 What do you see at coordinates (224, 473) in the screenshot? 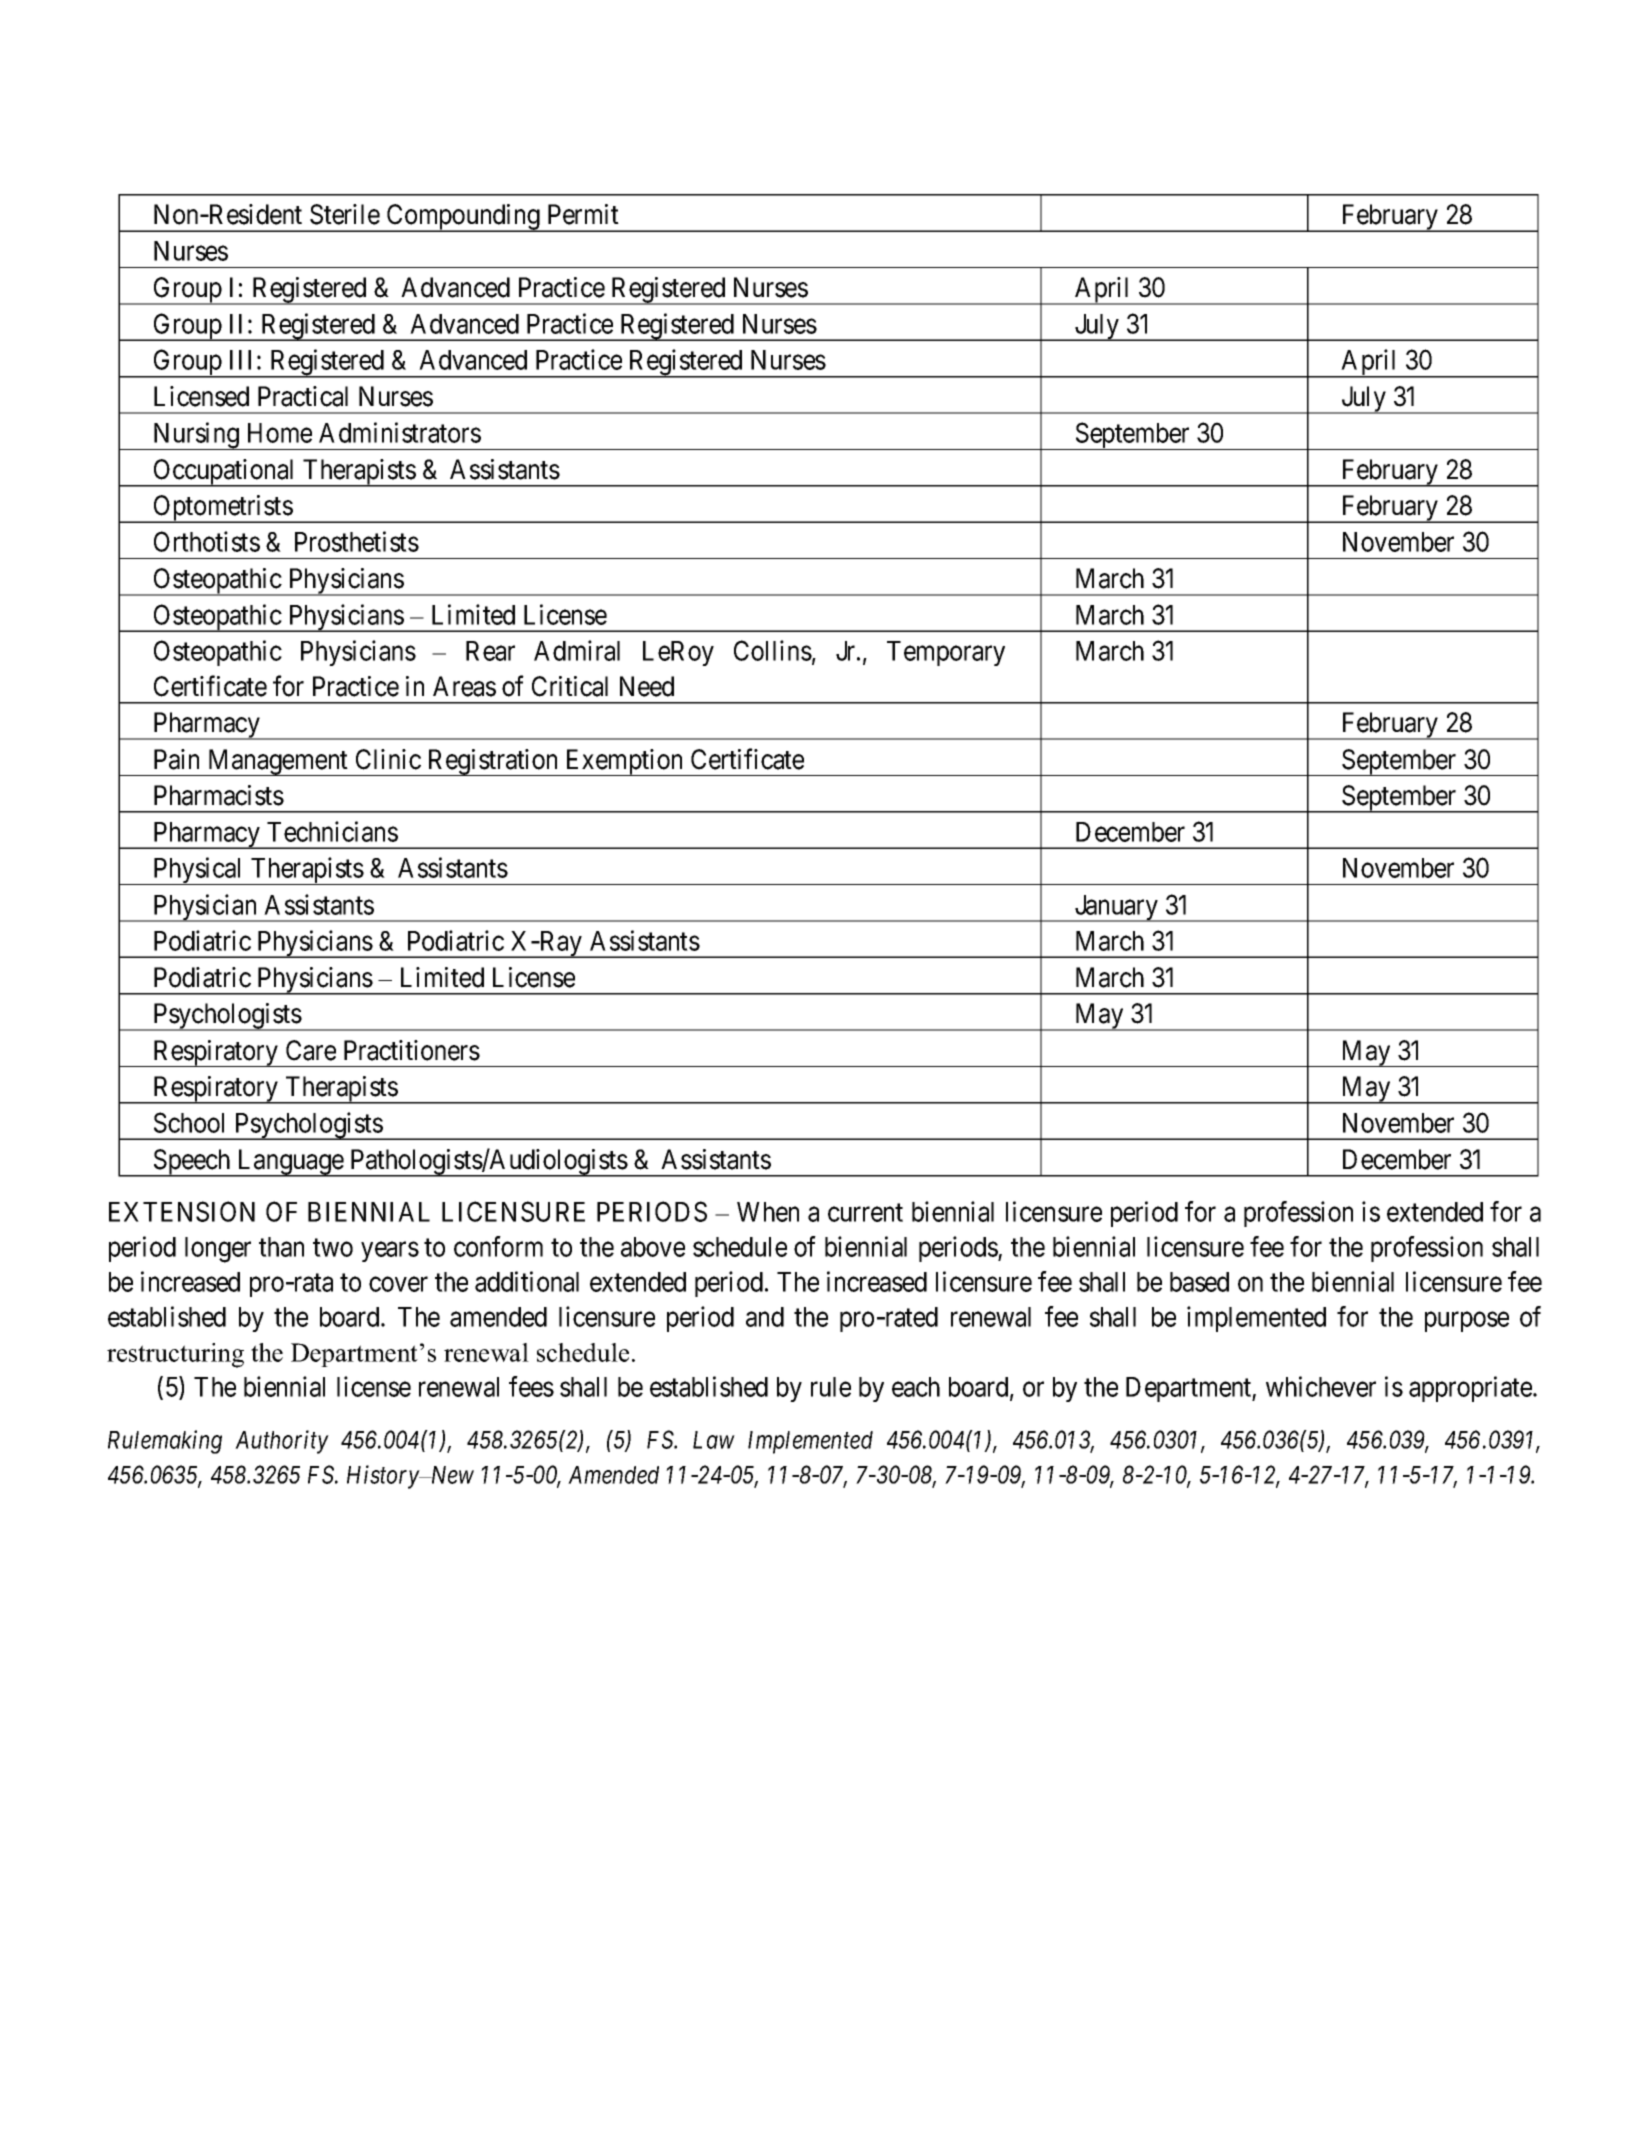
I see `Occupational` at bounding box center [224, 473].
